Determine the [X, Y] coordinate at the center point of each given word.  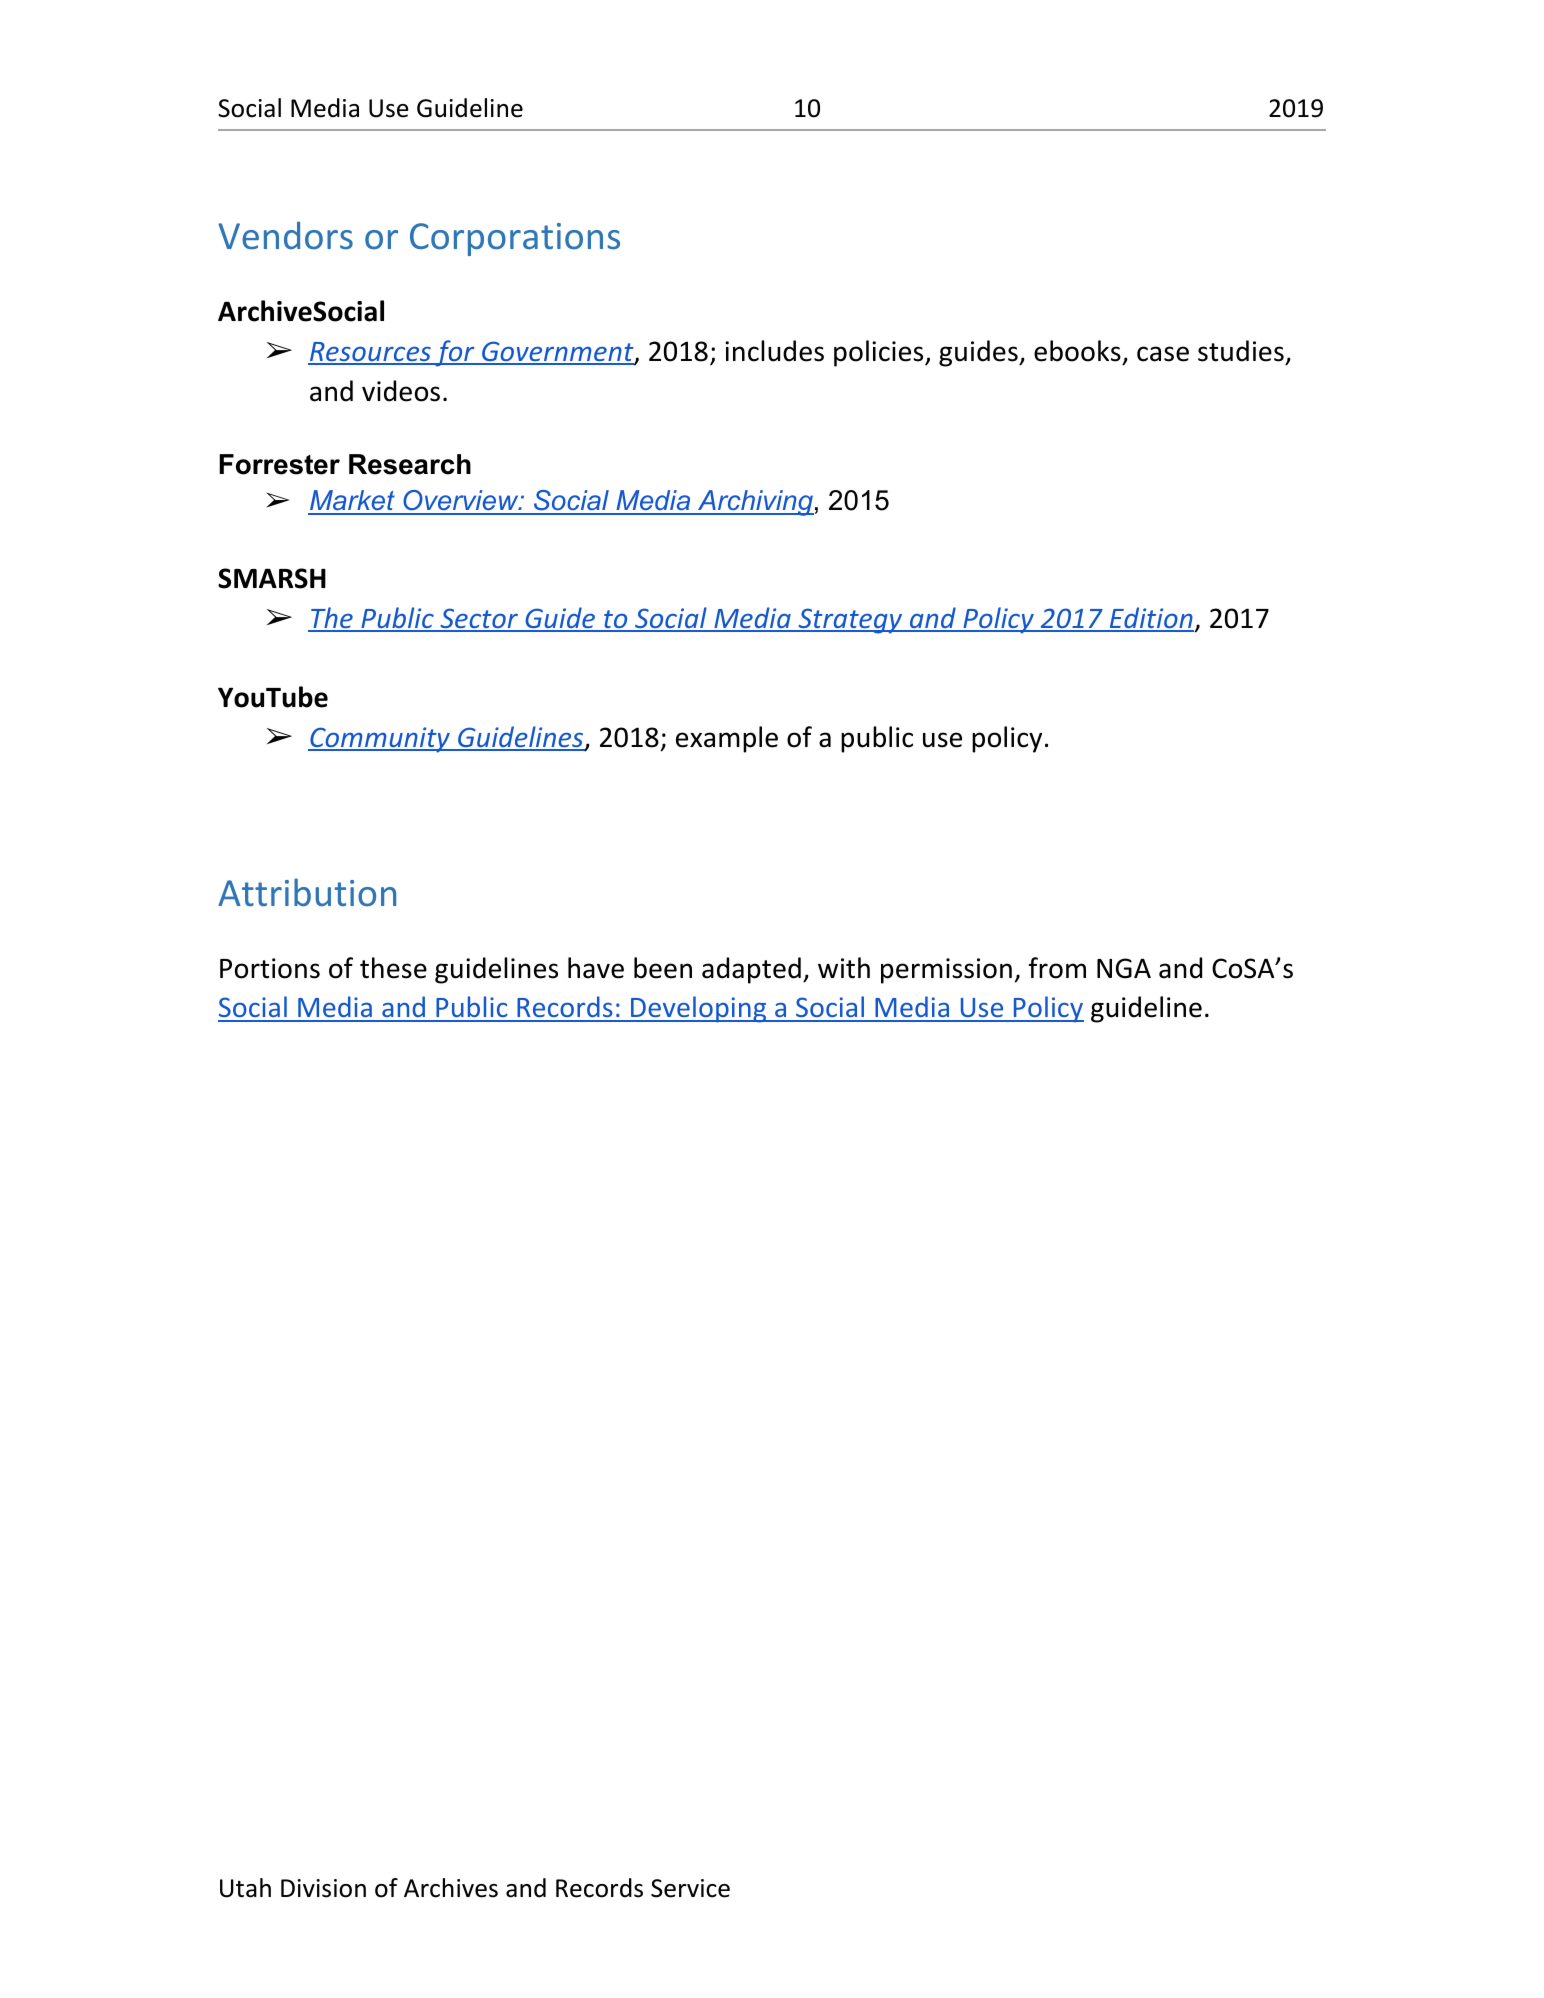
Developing [698, 1009]
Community [380, 740]
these [393, 968]
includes [774, 351]
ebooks [1077, 351]
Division [323, 1888]
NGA [1124, 968]
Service [690, 1888]
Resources [370, 353]
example [727, 739]
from [1057, 968]
